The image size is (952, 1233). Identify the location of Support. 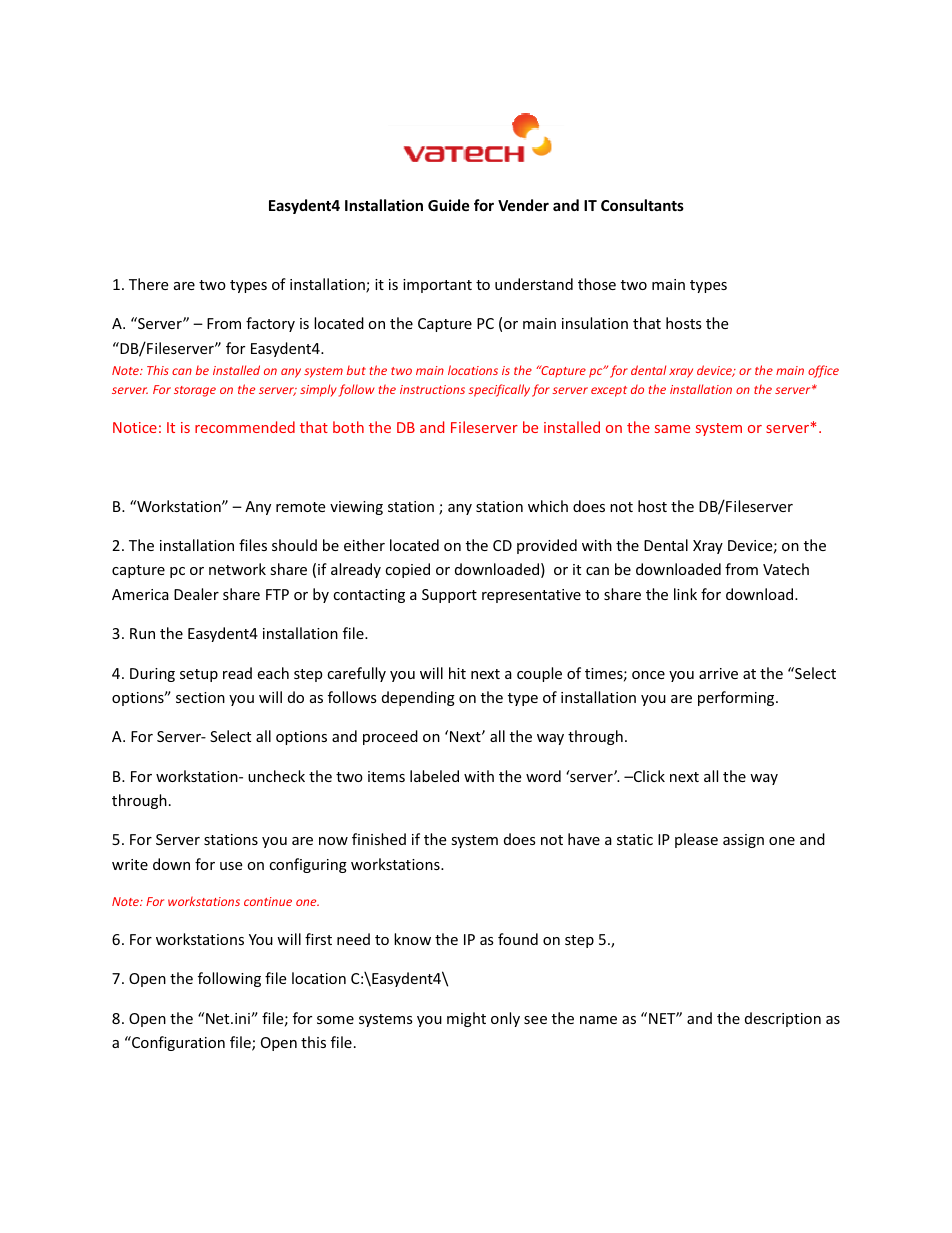
(449, 596).
